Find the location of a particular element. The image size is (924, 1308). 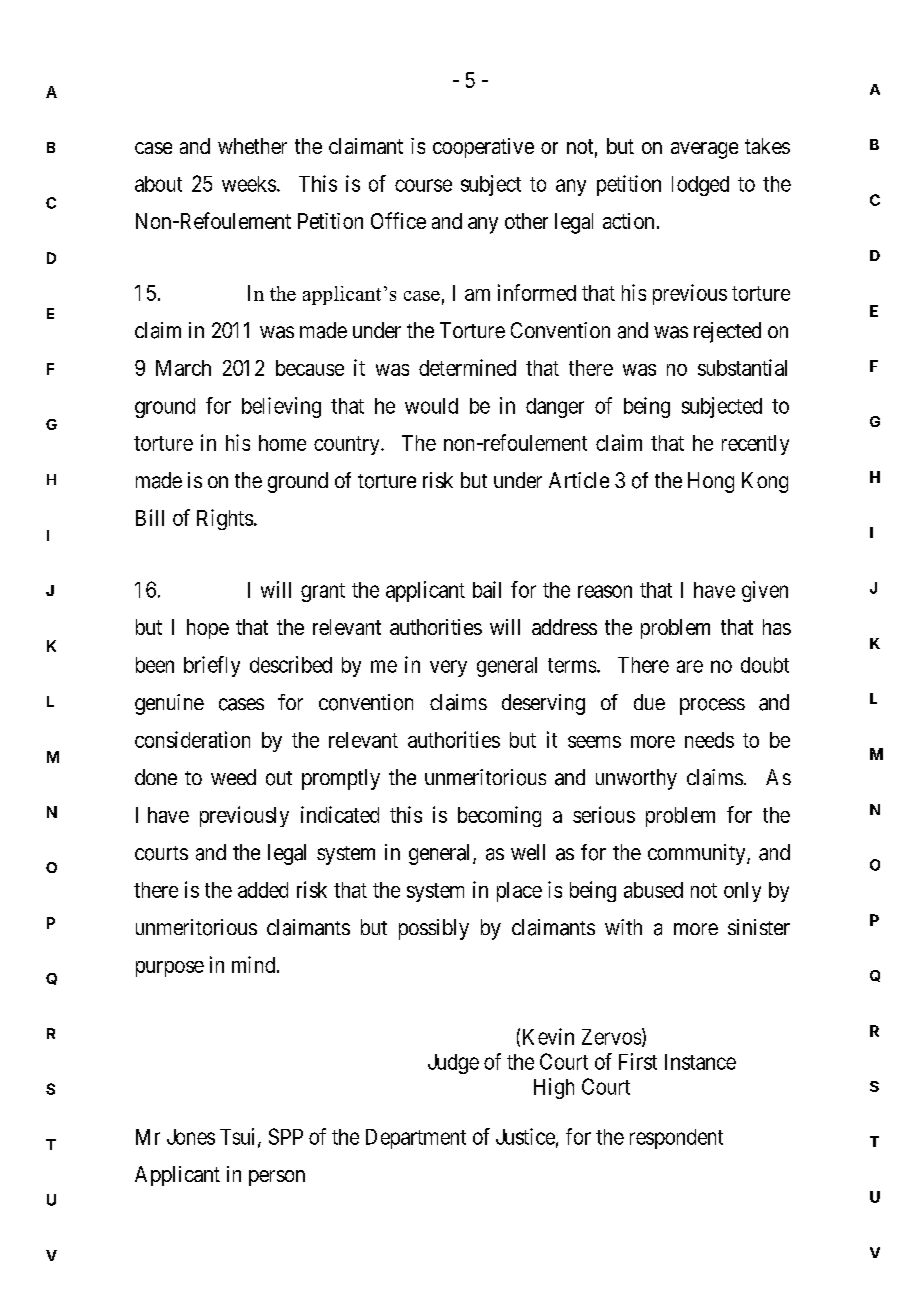

lodged is located at coordinates (700, 186).
